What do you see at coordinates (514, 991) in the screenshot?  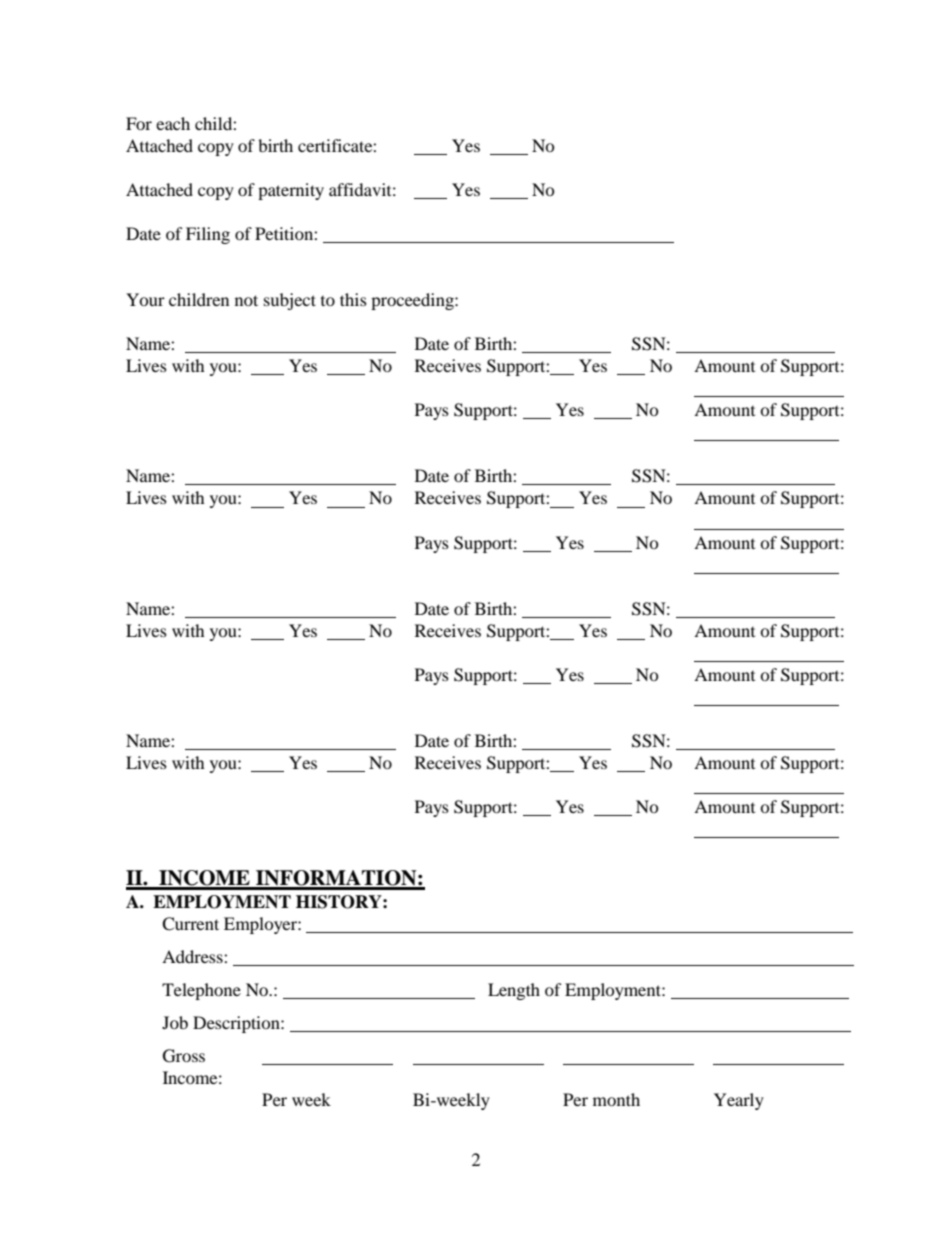 I see `Length` at bounding box center [514, 991].
